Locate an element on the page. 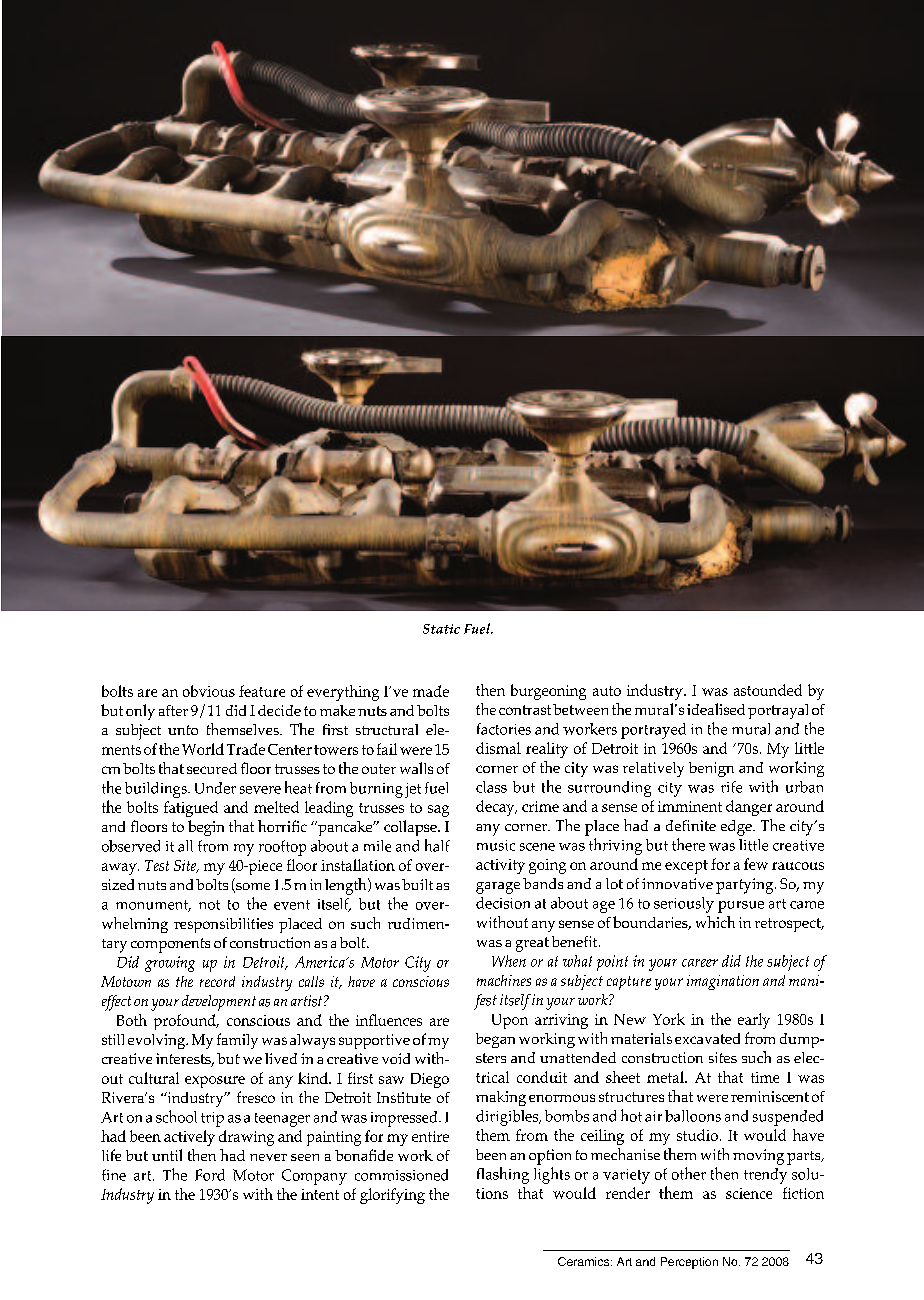 This image has height=1300, width=924. obvious is located at coordinates (209, 691).
